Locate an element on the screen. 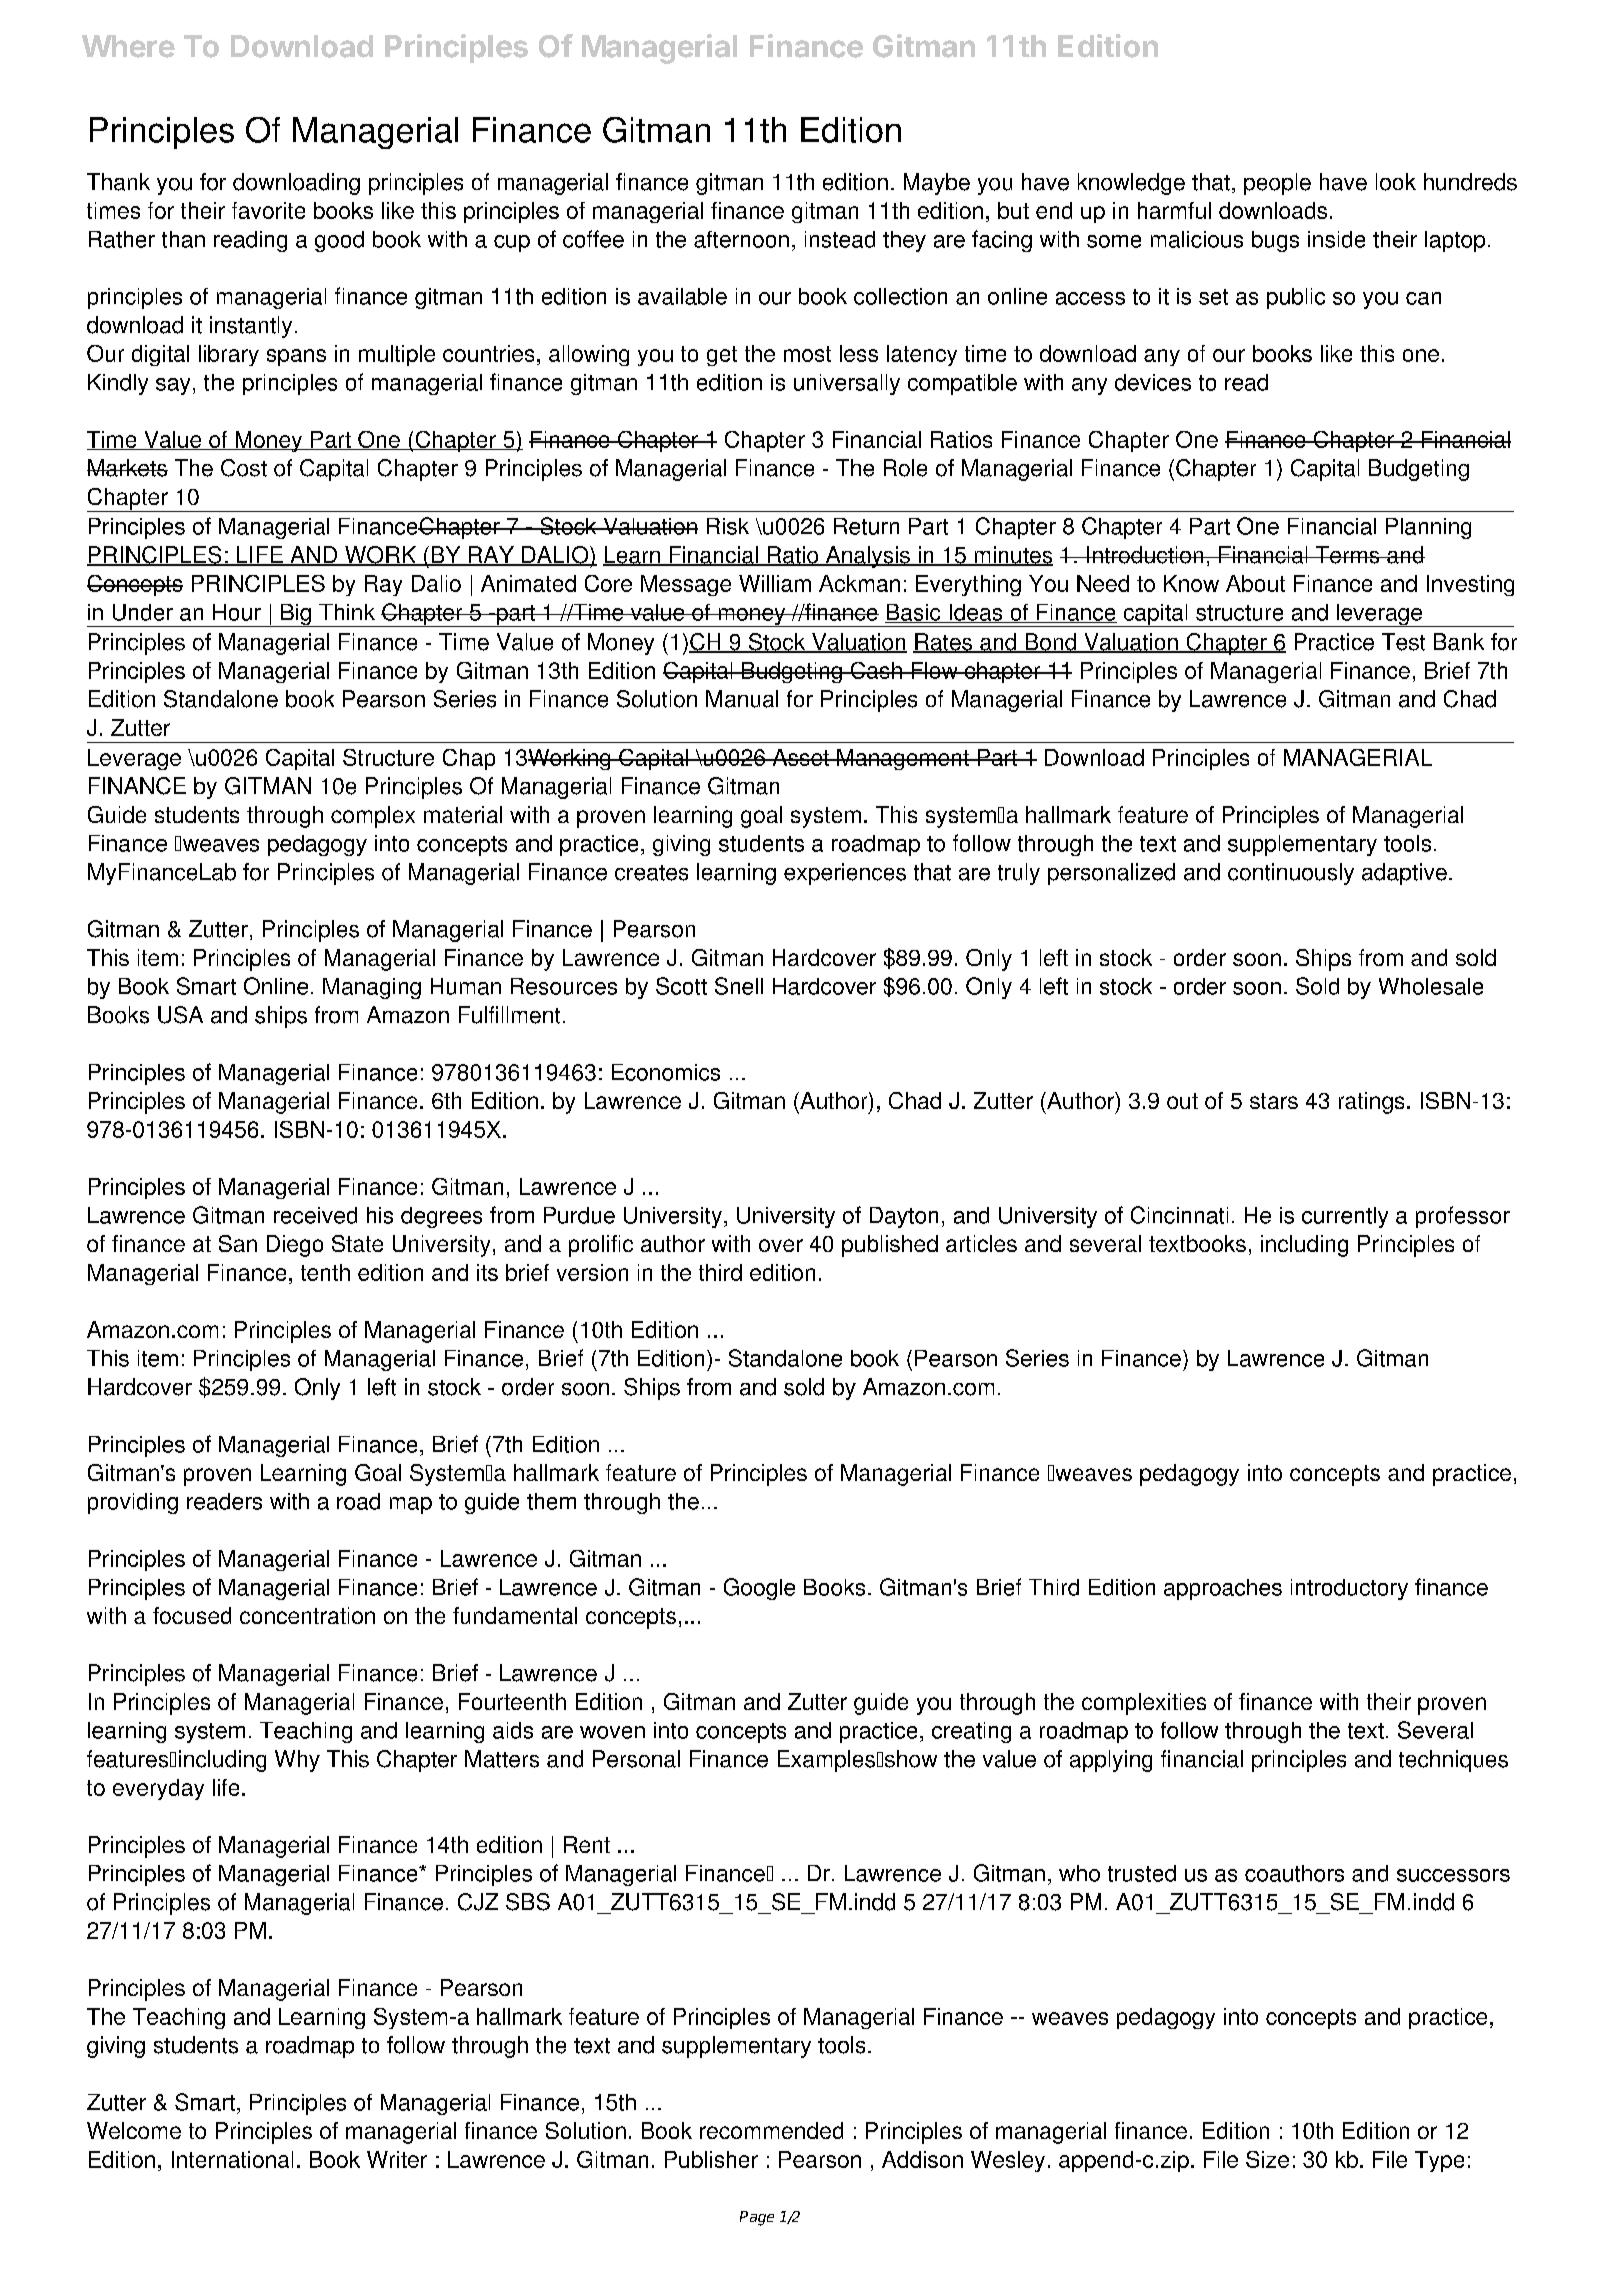 This screenshot has width=1606, height=2271. instead is located at coordinates (840, 239).
